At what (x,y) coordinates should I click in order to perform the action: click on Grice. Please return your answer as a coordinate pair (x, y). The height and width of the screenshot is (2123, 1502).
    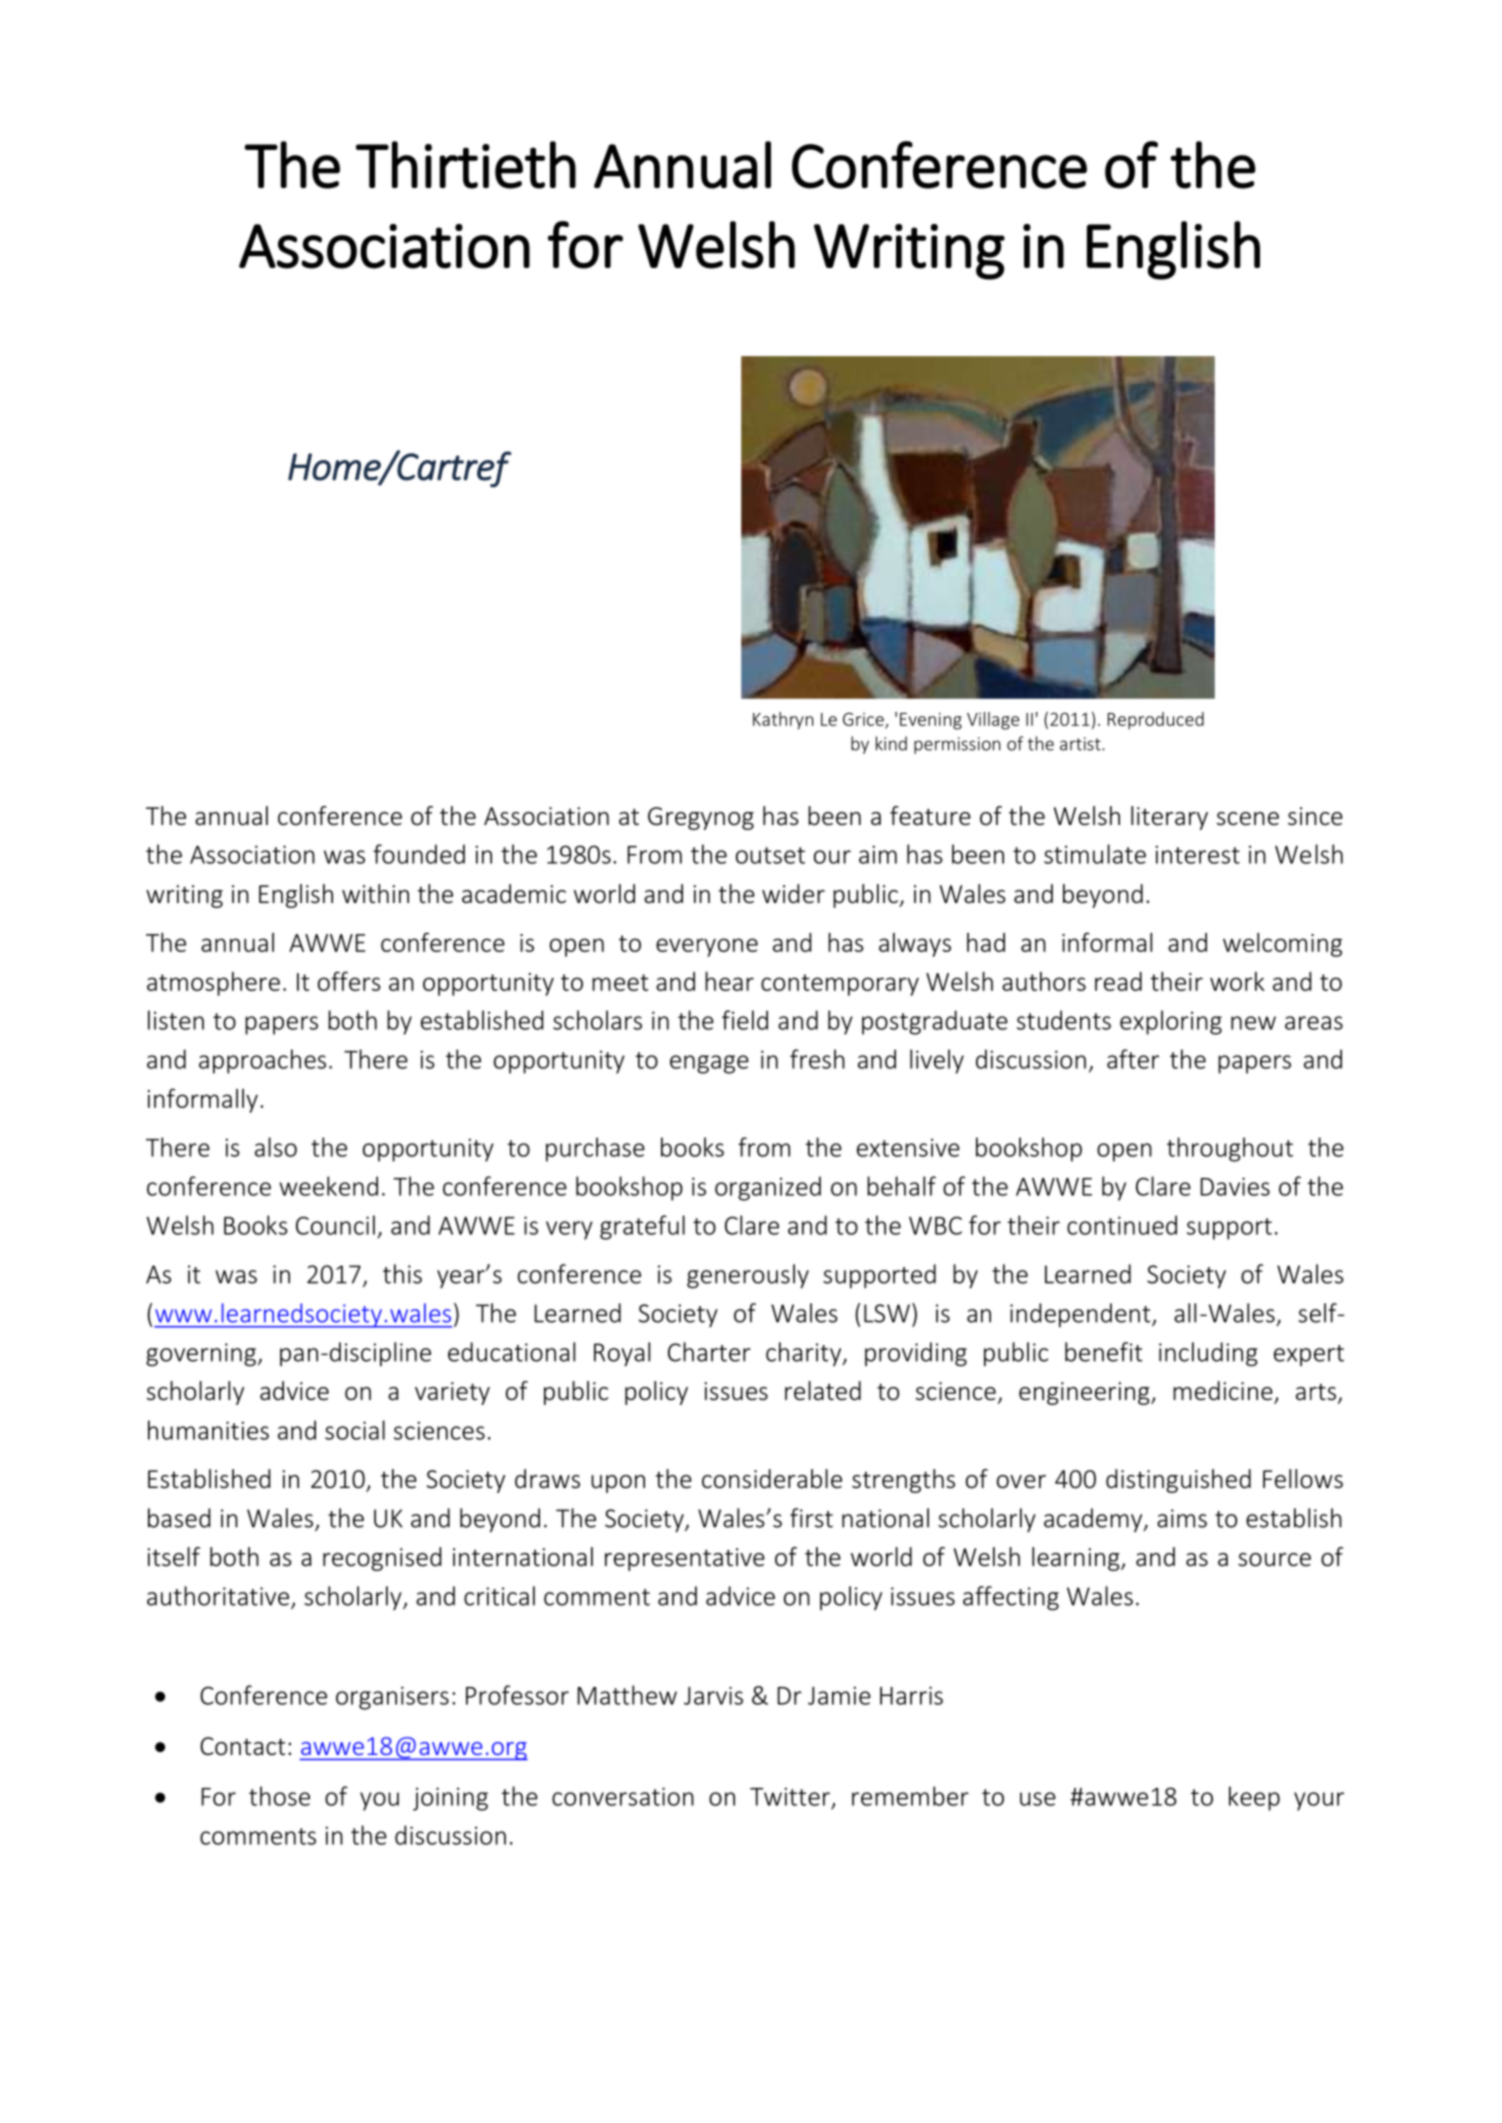
    Looking at the image, I should click on (864, 720).
